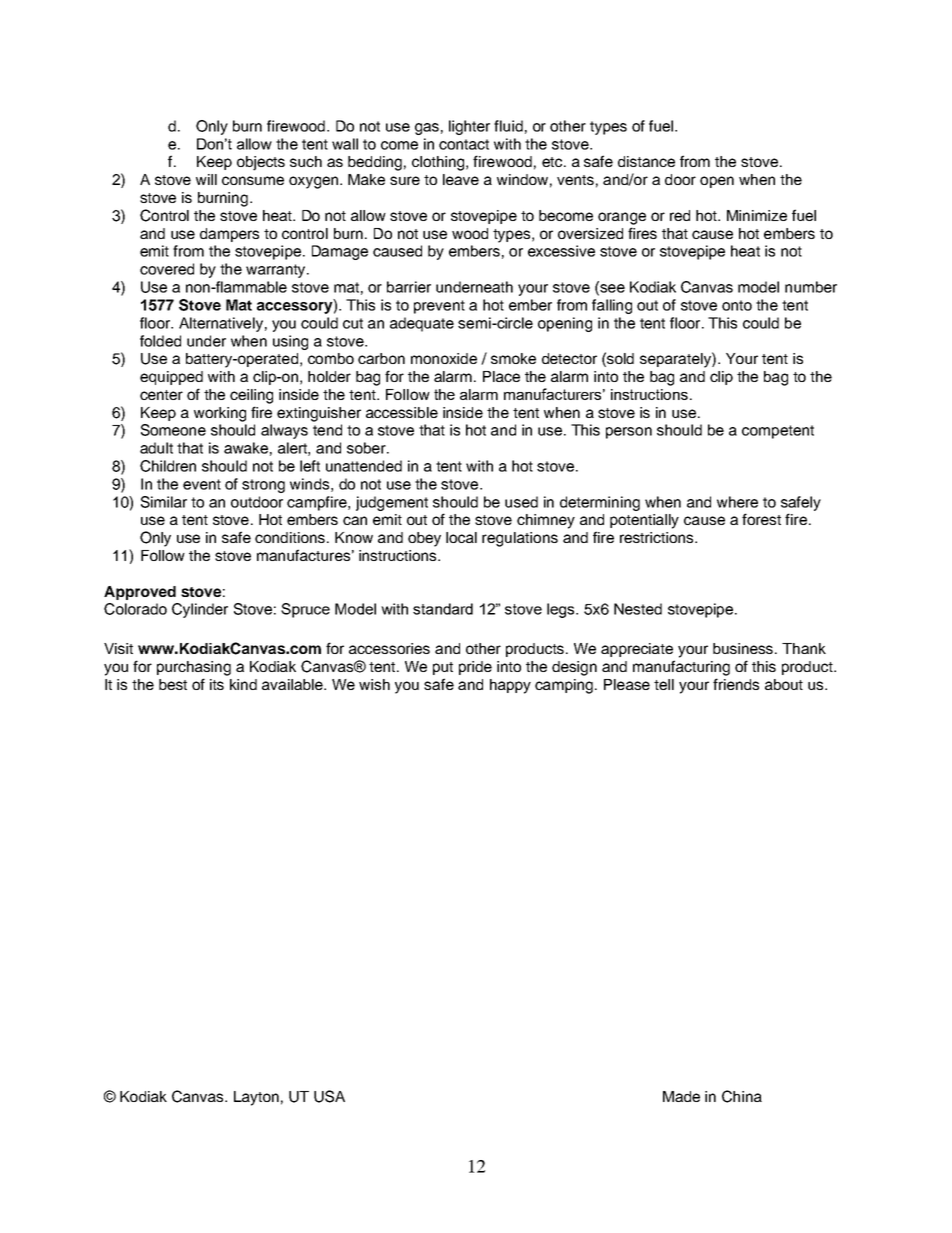  What do you see at coordinates (168, 466) in the page?
I see `Children` at bounding box center [168, 466].
